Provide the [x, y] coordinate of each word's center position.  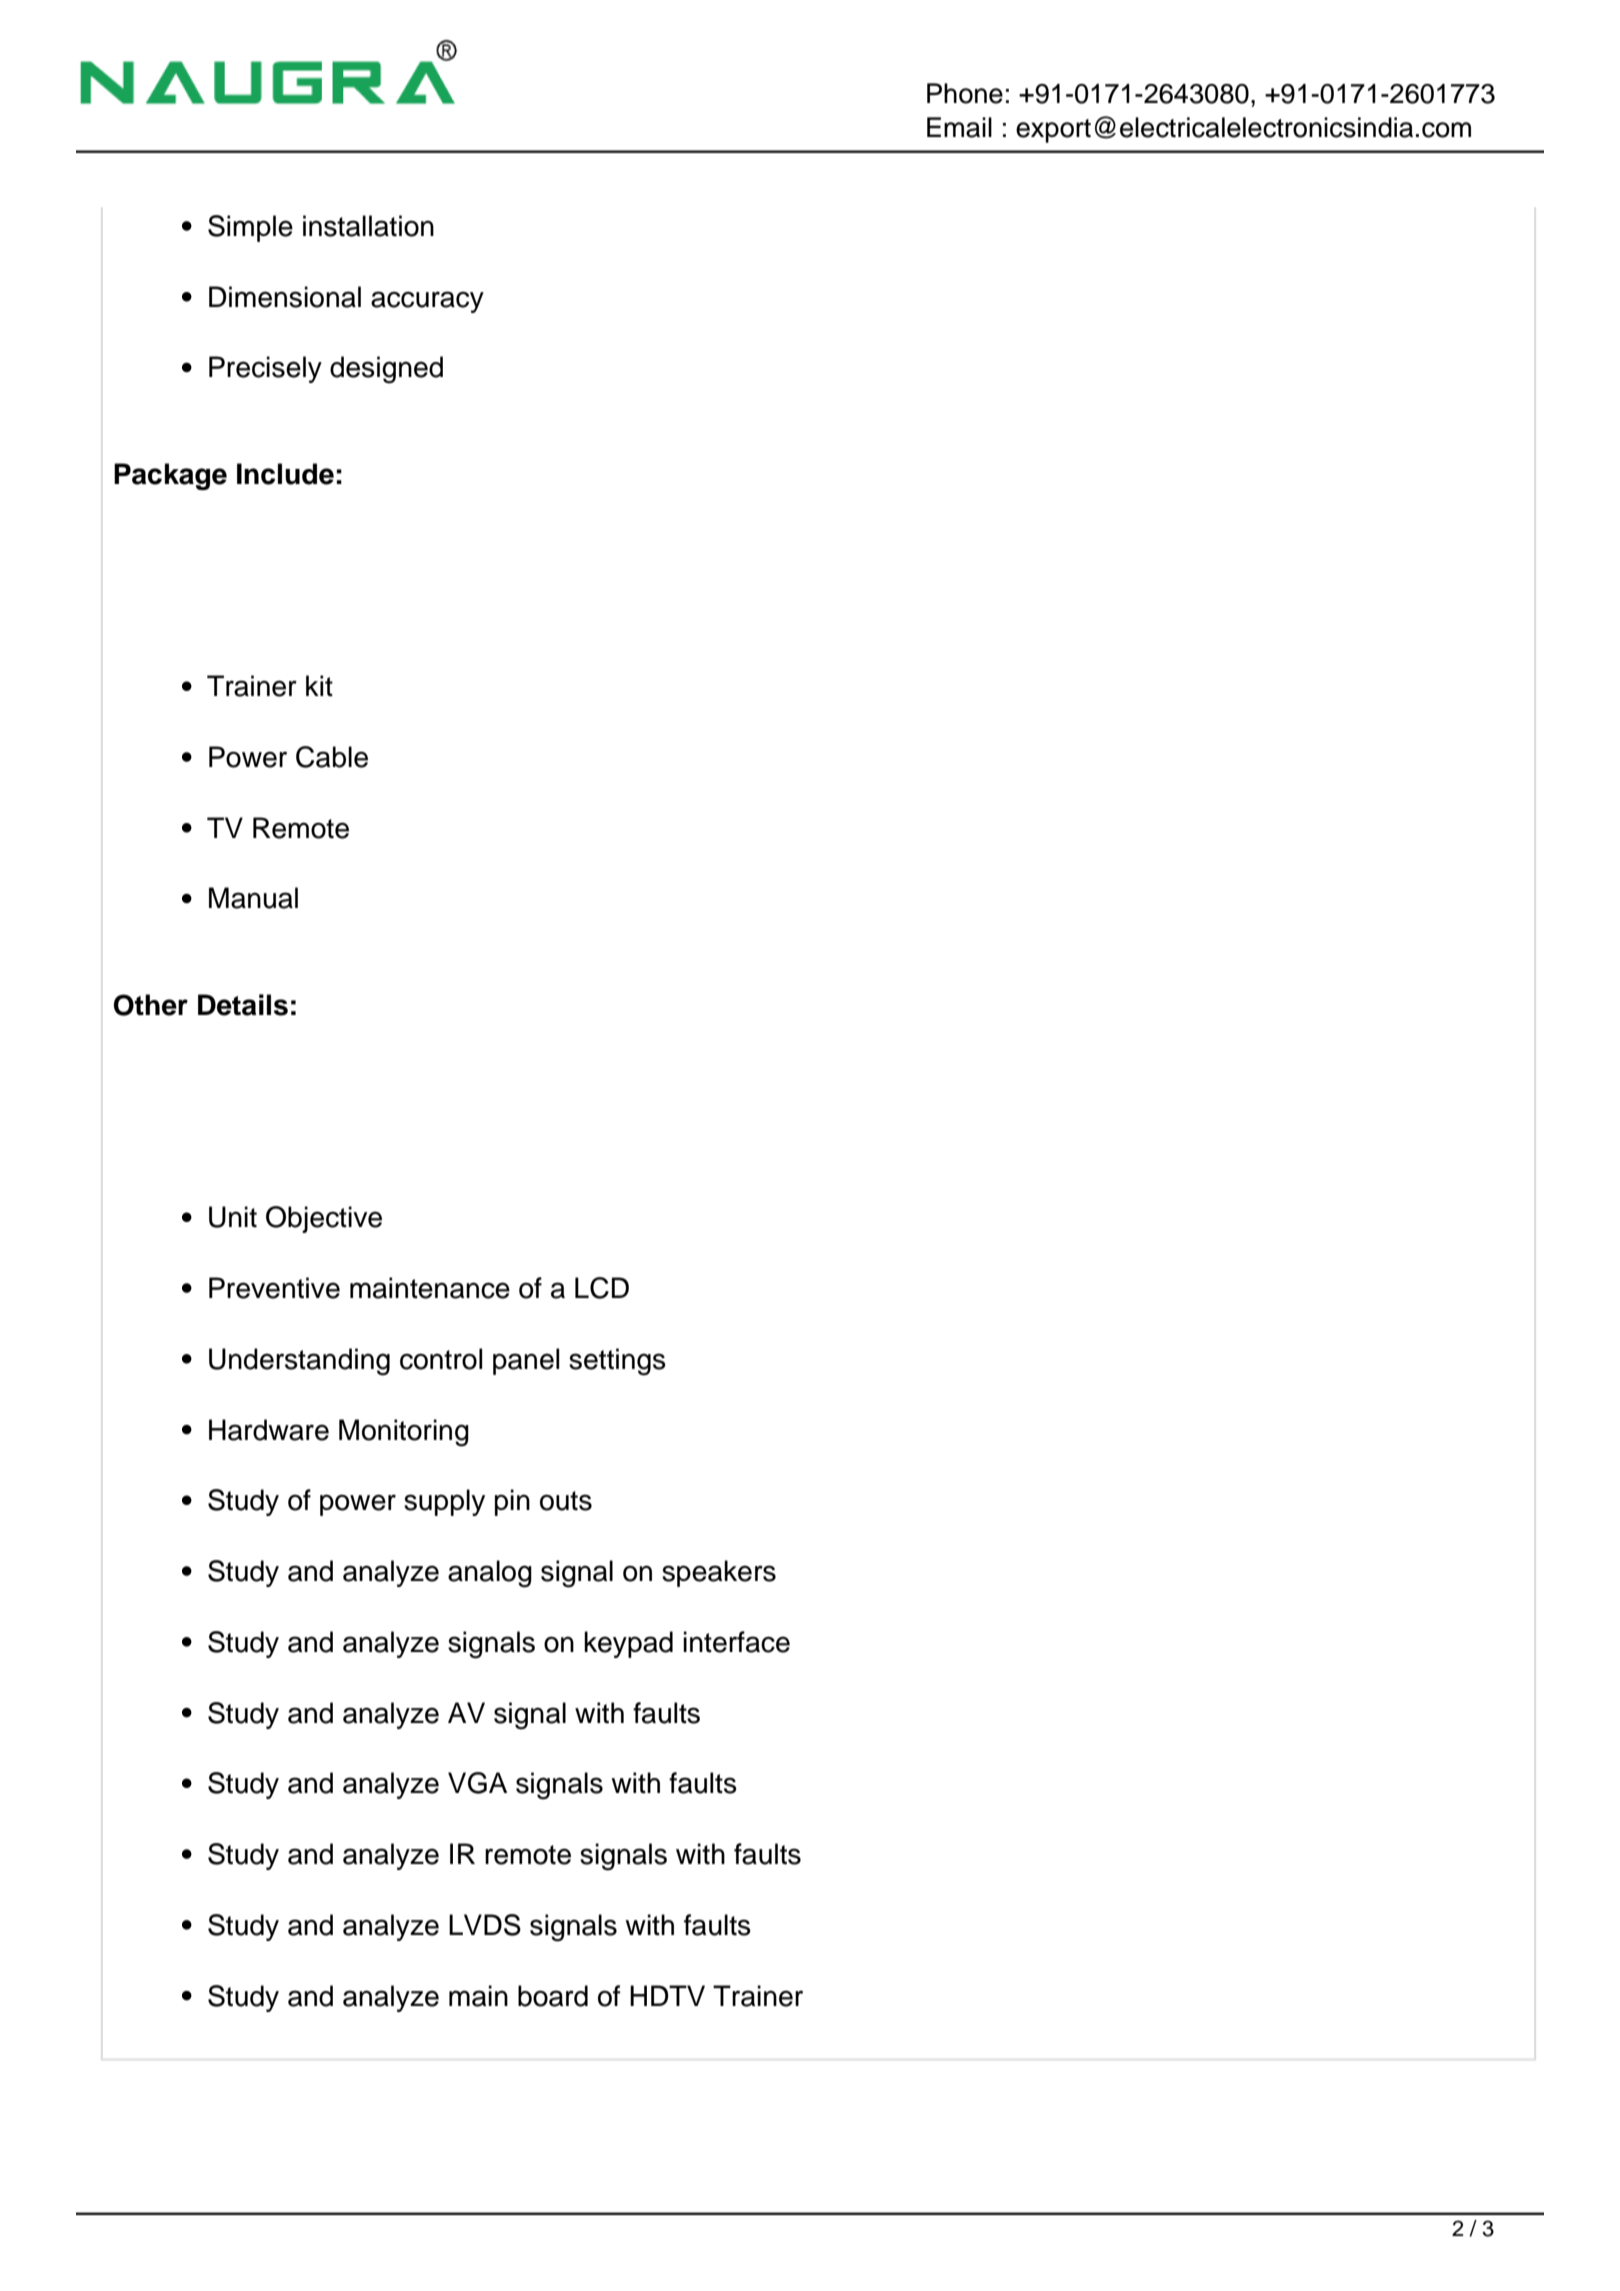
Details [243, 1005]
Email [959, 127]
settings [617, 1362]
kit [319, 686]
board [553, 1996]
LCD [602, 1288]
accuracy [427, 302]
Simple [250, 228]
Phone [965, 93]
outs [566, 1501]
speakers [719, 1573]
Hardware [269, 1430]
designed [386, 370]
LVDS [485, 1925]
